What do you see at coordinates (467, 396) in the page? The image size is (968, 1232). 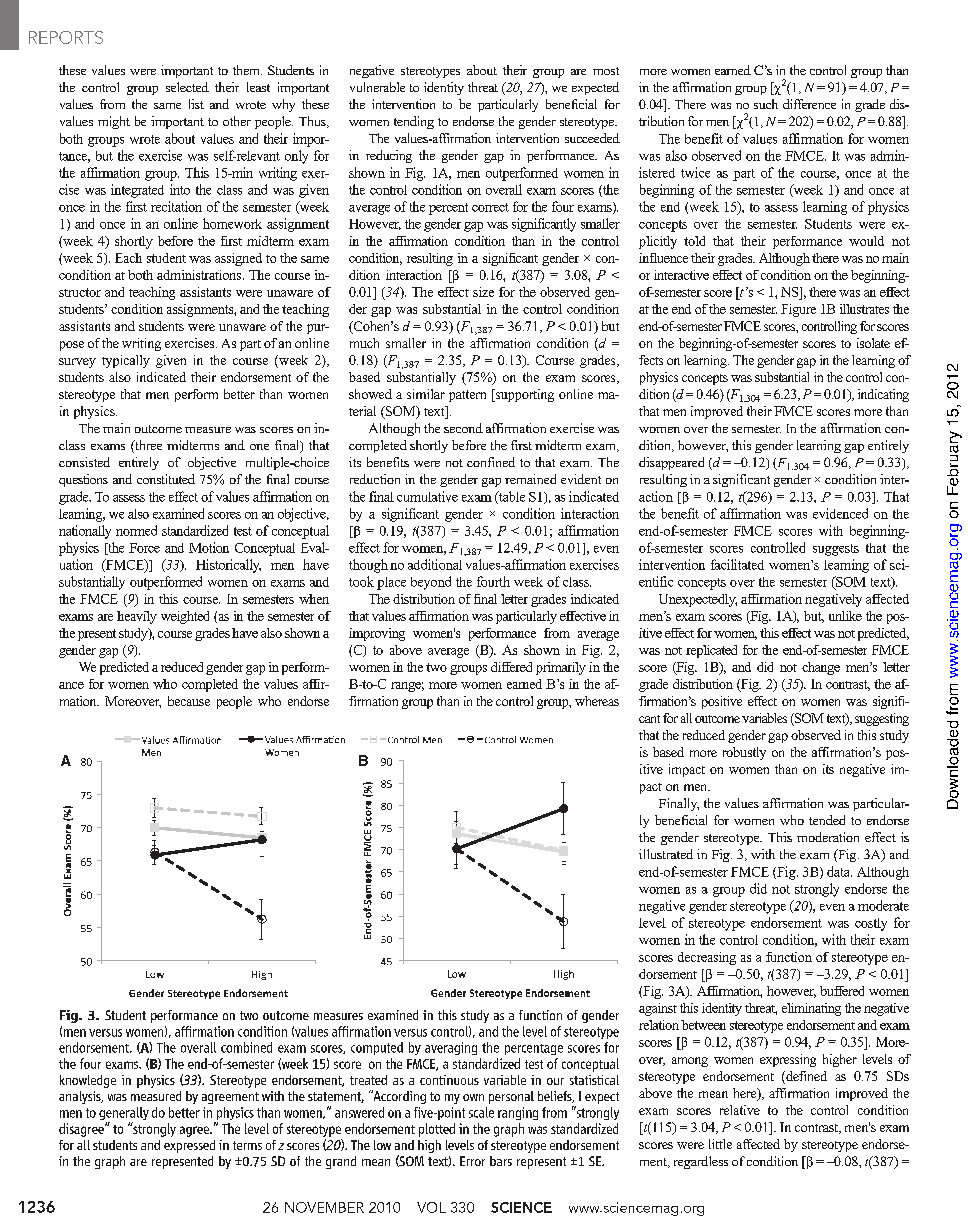 I see `pattern` at bounding box center [467, 396].
